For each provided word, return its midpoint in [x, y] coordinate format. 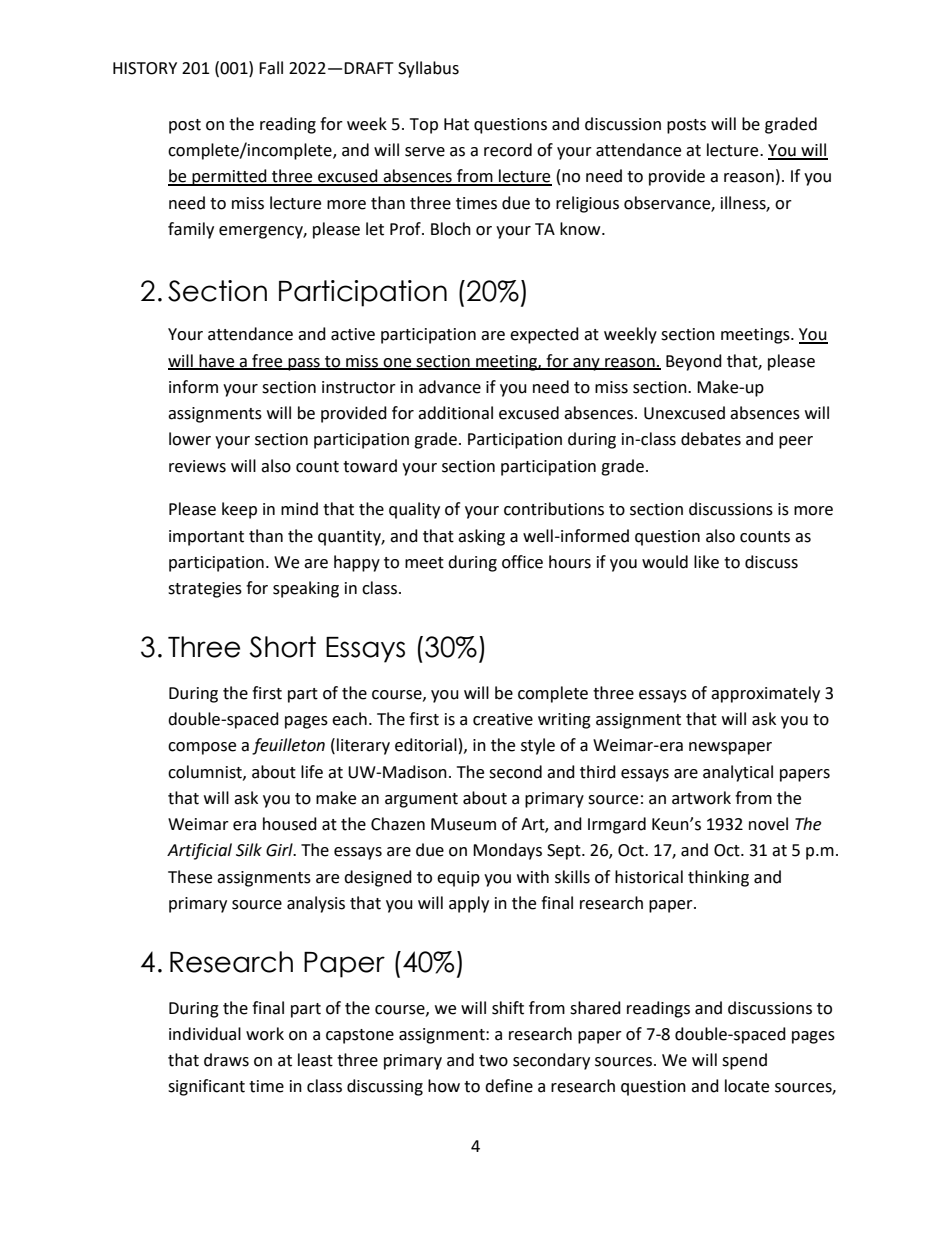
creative [503, 719]
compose [202, 748]
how [444, 1086]
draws [226, 1060]
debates [711, 439]
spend [744, 1061]
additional [455, 413]
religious [587, 204]
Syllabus [428, 69]
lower [190, 439]
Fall [271, 68]
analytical [738, 773]
